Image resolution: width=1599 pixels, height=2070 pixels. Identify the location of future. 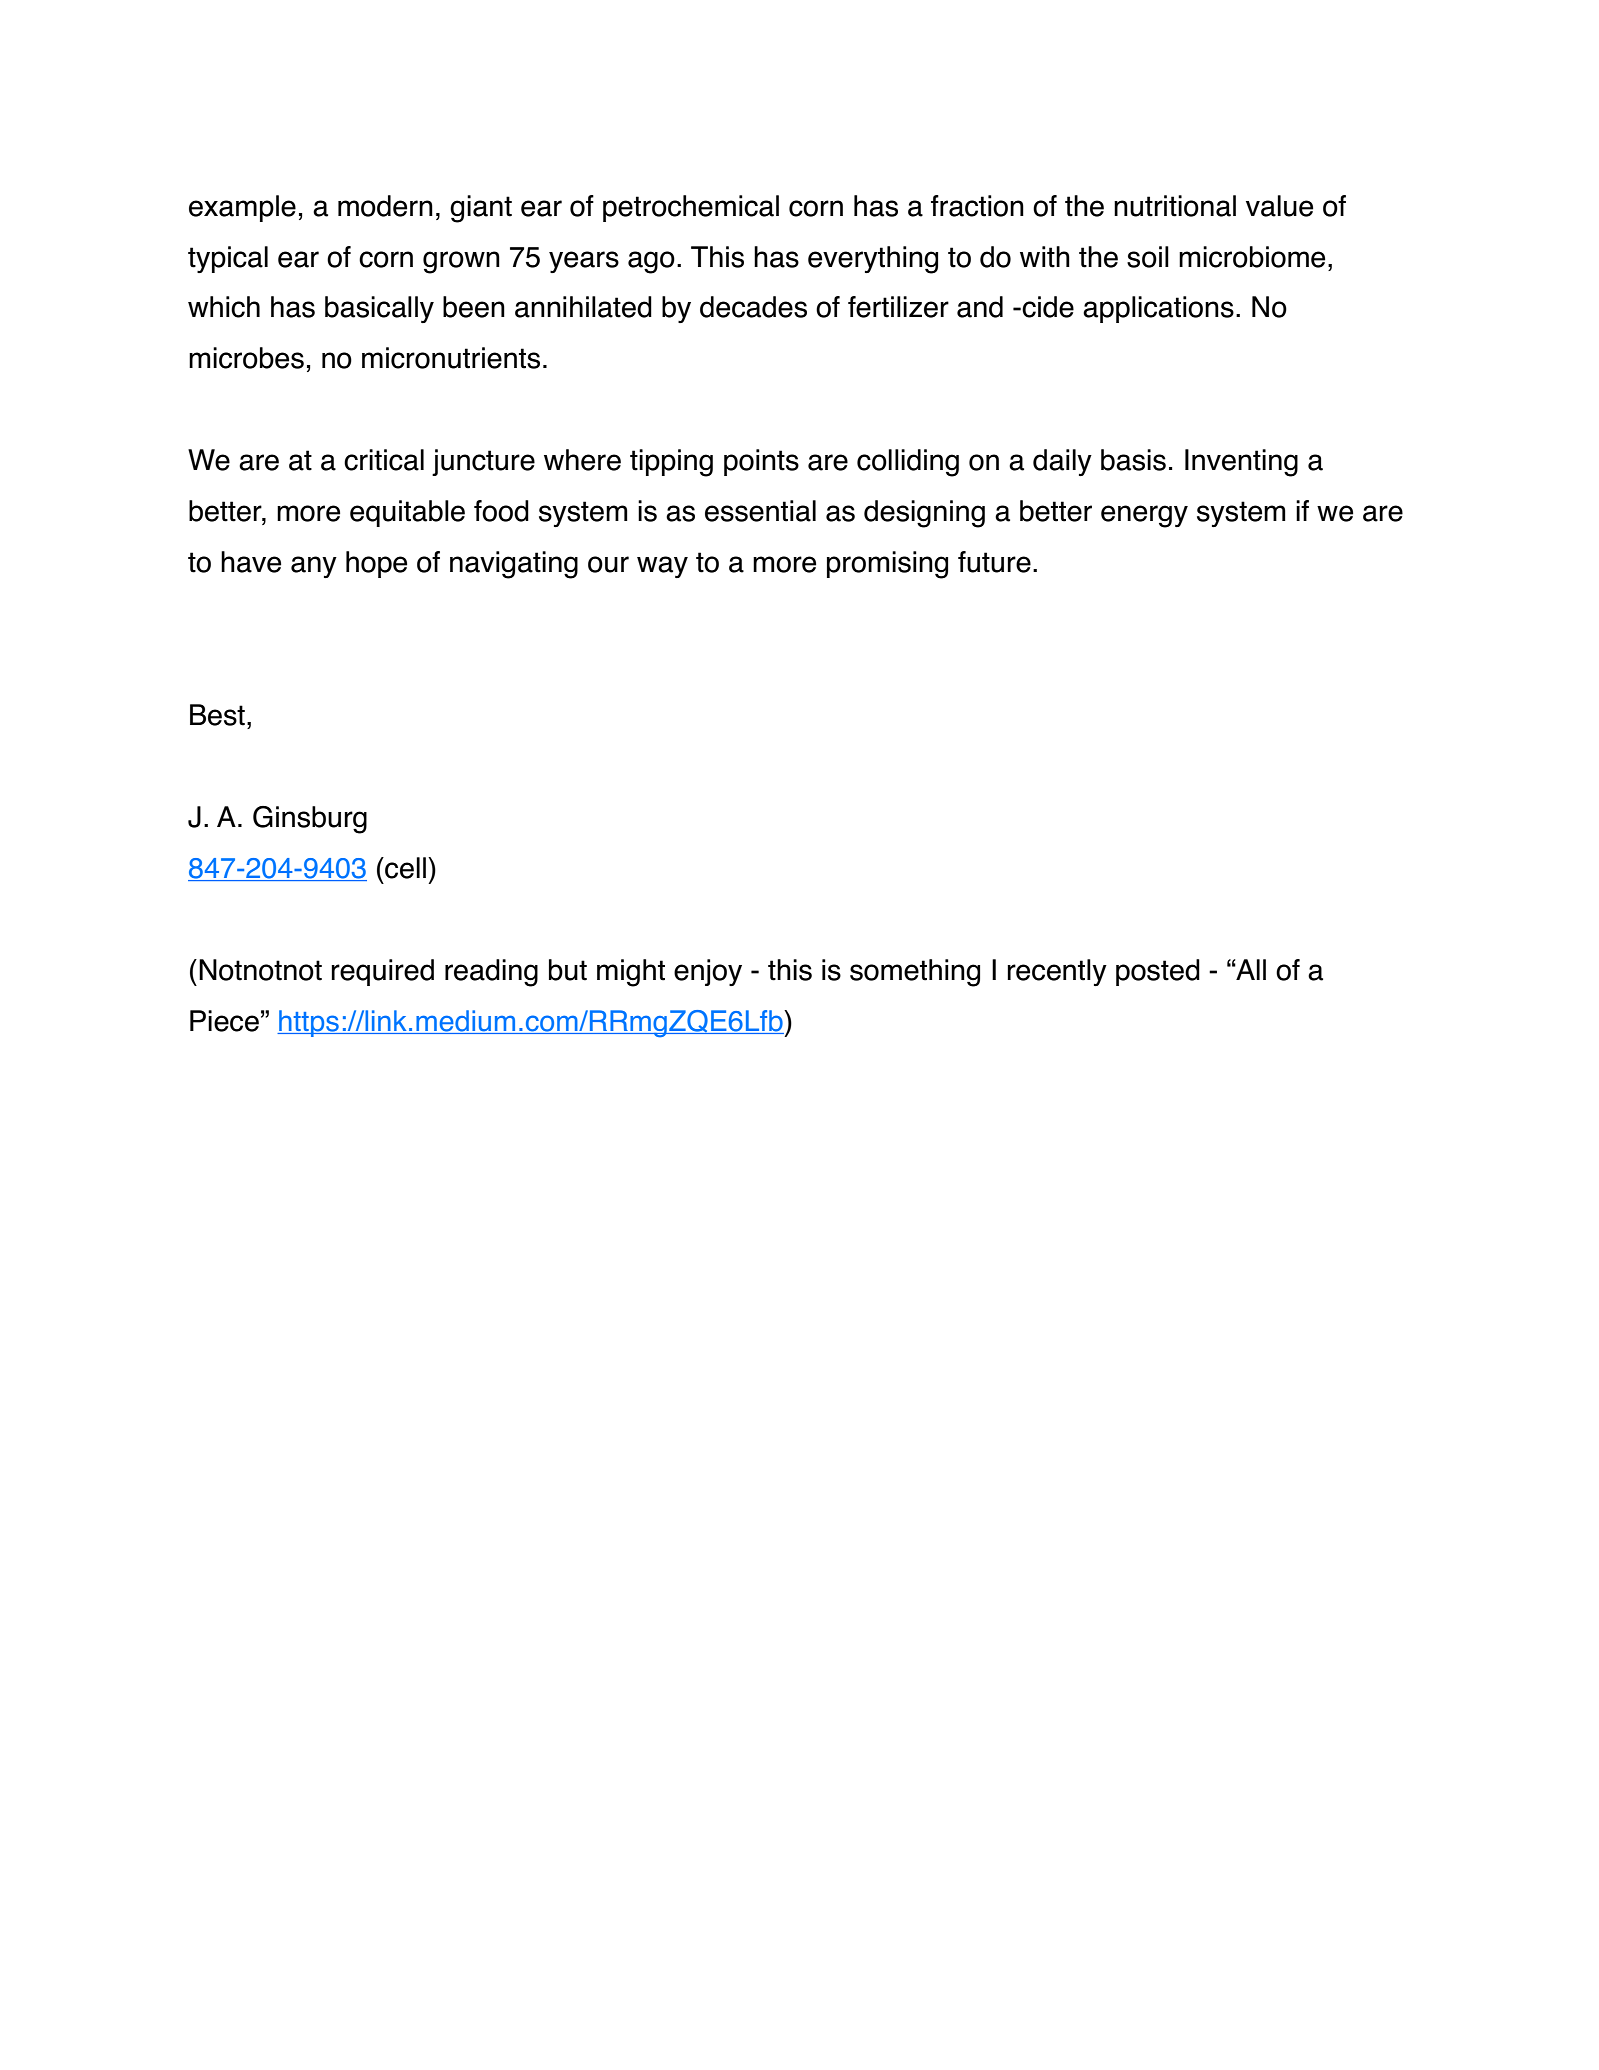
(994, 562).
